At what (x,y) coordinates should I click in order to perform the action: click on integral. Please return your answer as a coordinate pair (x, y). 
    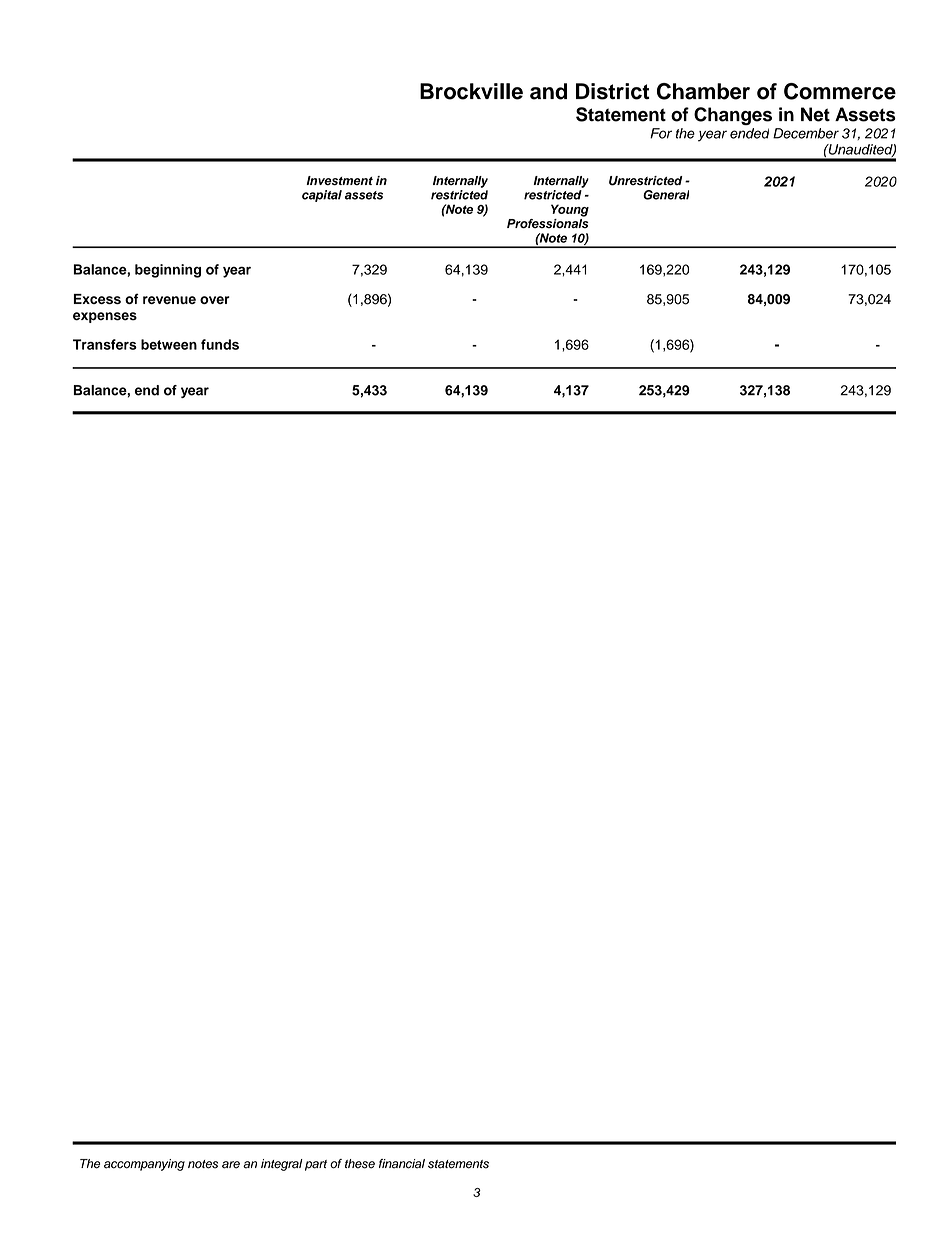
    Looking at the image, I should click on (282, 1165).
